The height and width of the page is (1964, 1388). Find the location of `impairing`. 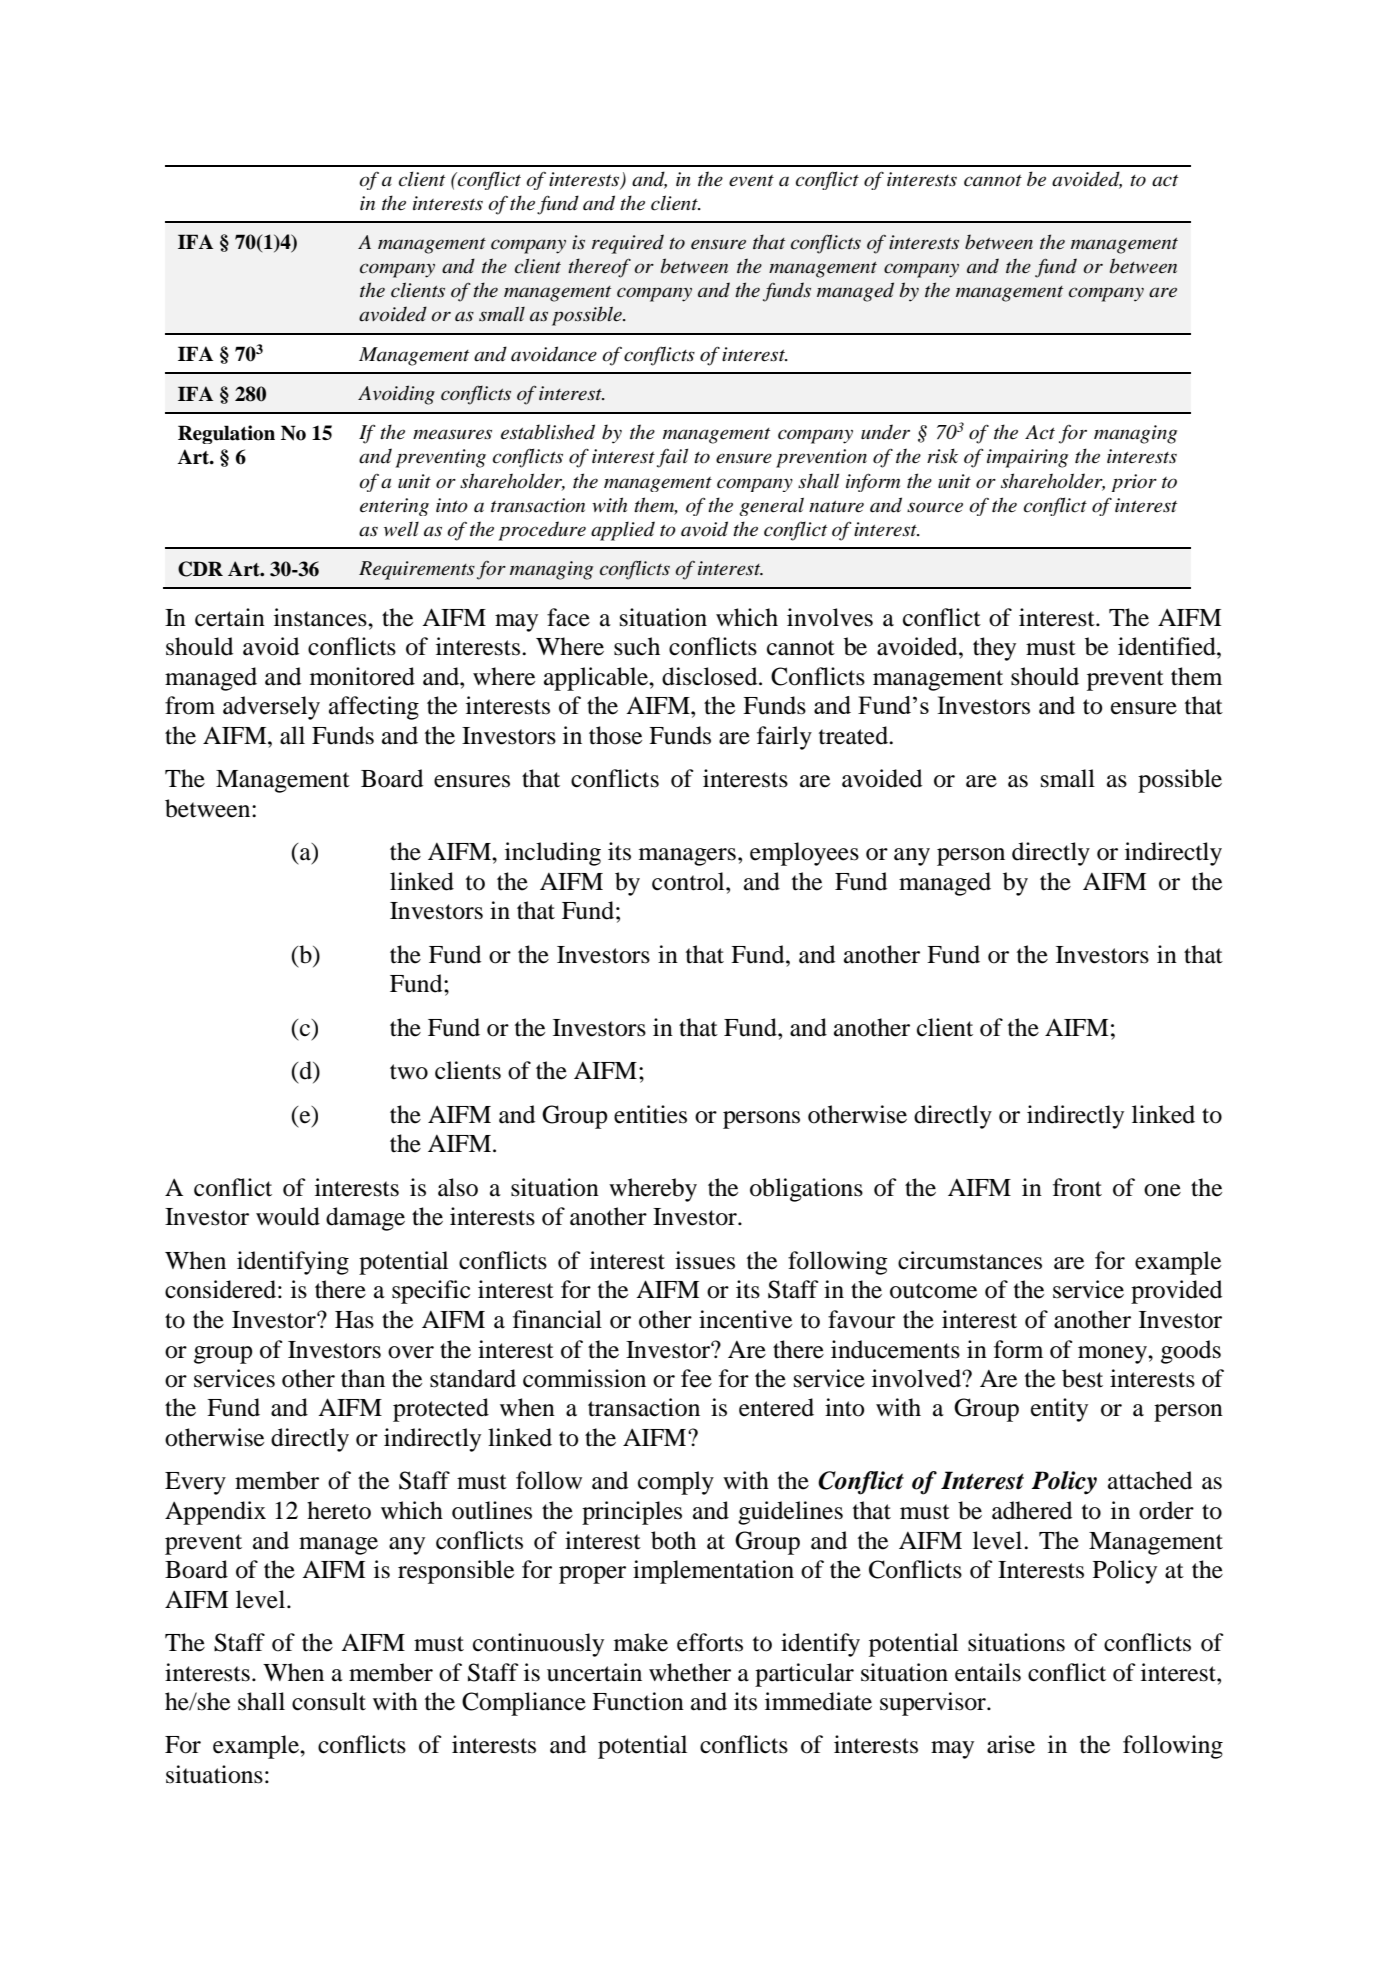

impairing is located at coordinates (1027, 458).
